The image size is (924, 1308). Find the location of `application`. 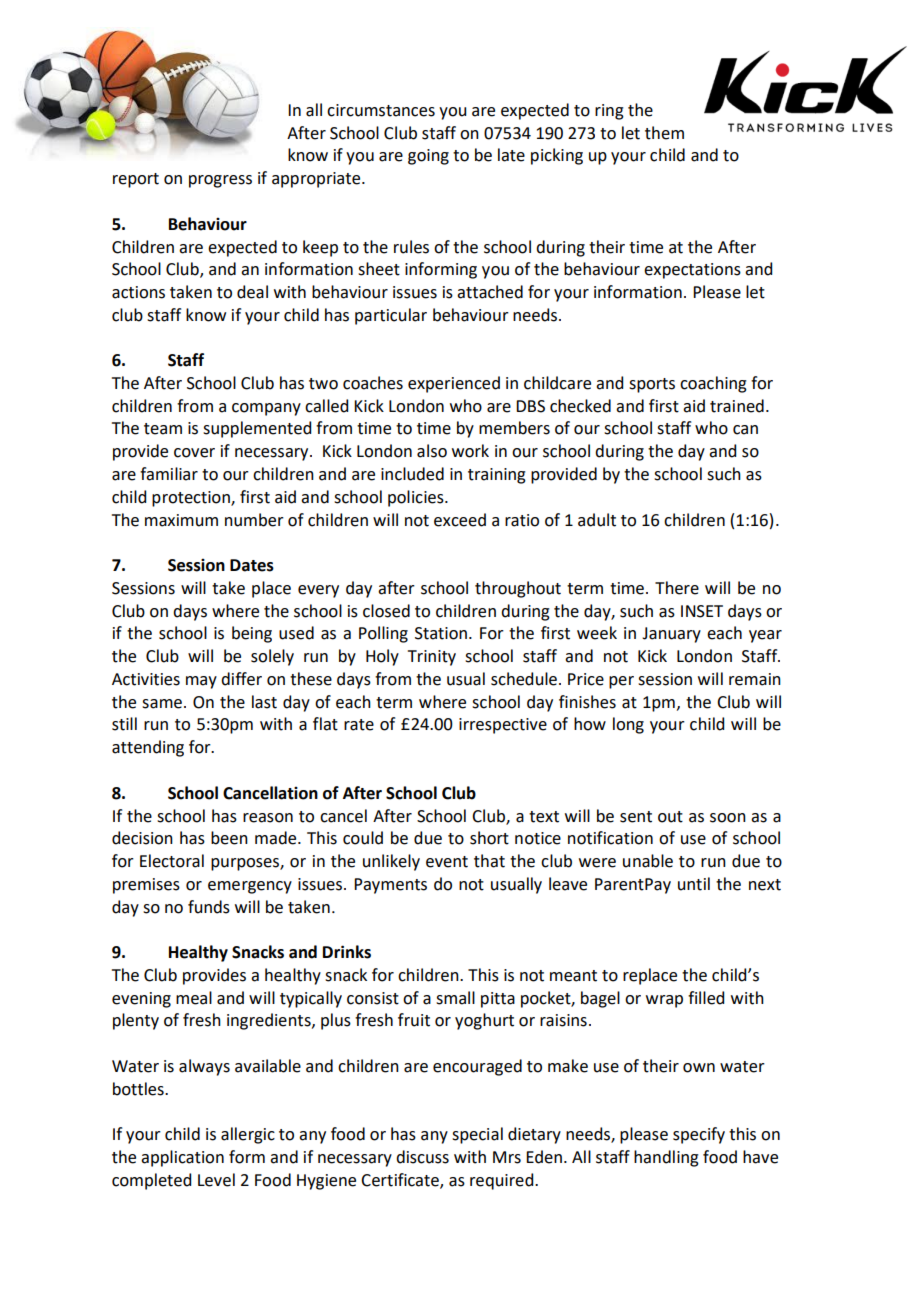

application is located at coordinates (182, 1158).
